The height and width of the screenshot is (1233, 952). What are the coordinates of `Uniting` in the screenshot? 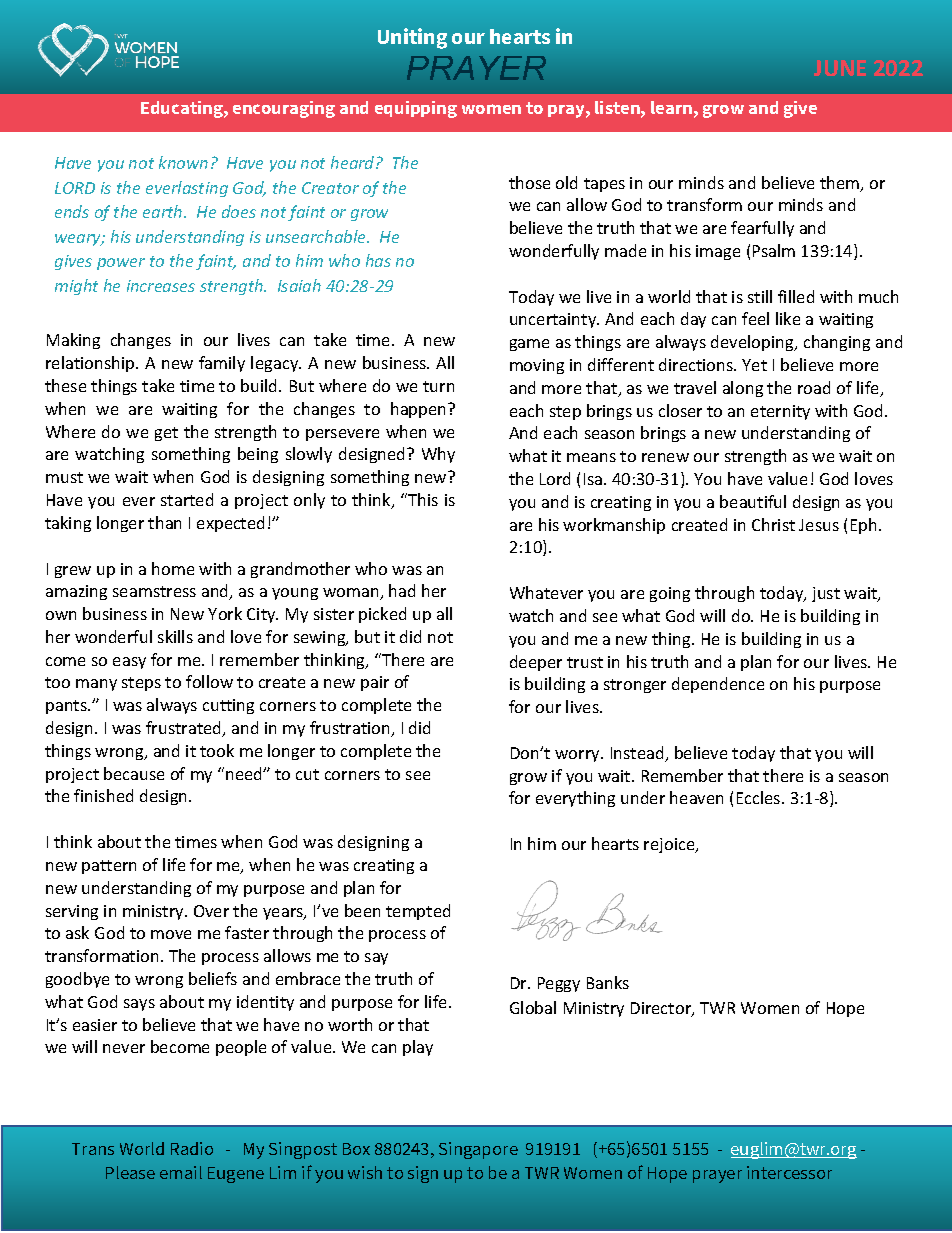 It's located at (412, 38).
